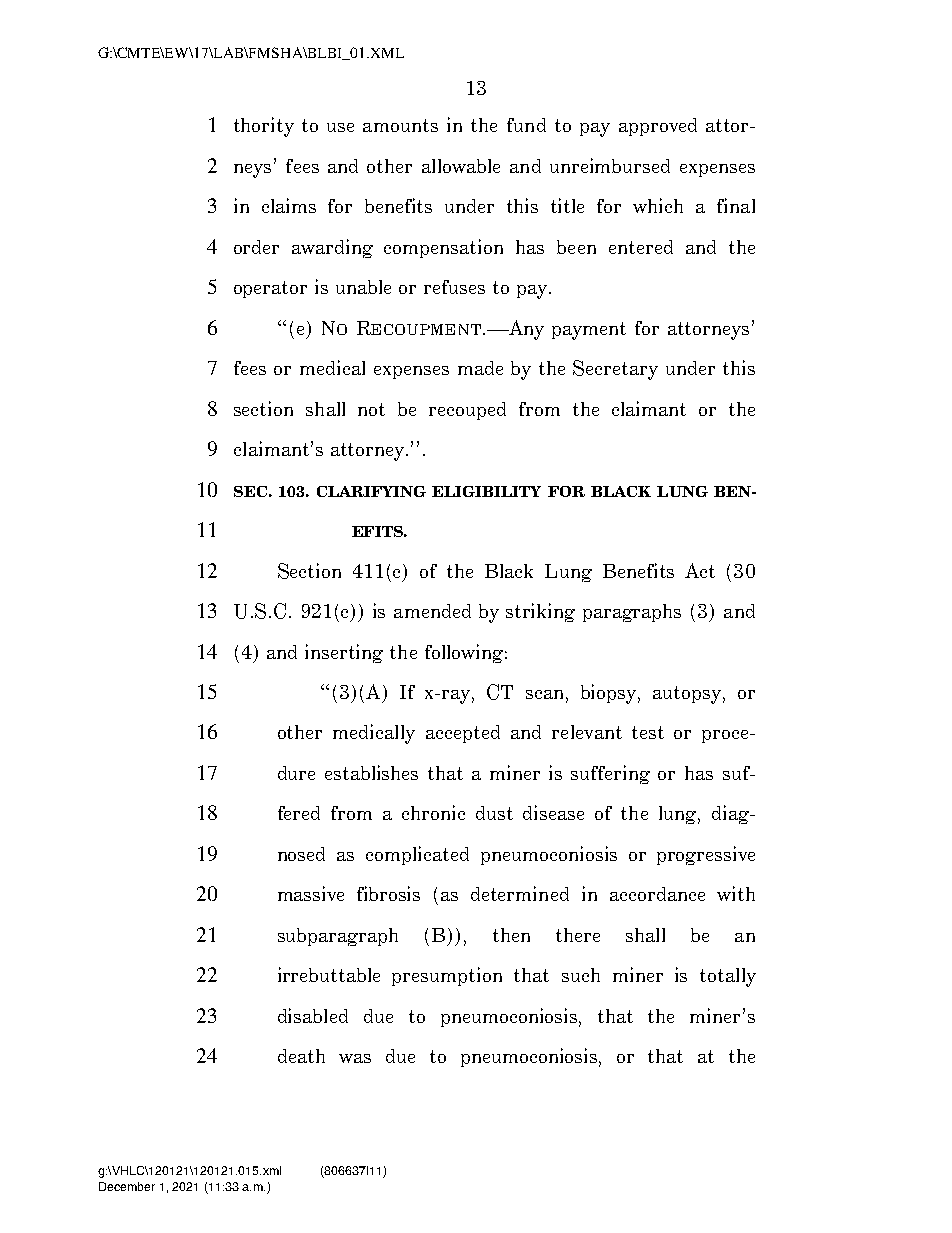 The image size is (952, 1233). What do you see at coordinates (355, 1058) in the screenshot?
I see `was` at bounding box center [355, 1058].
